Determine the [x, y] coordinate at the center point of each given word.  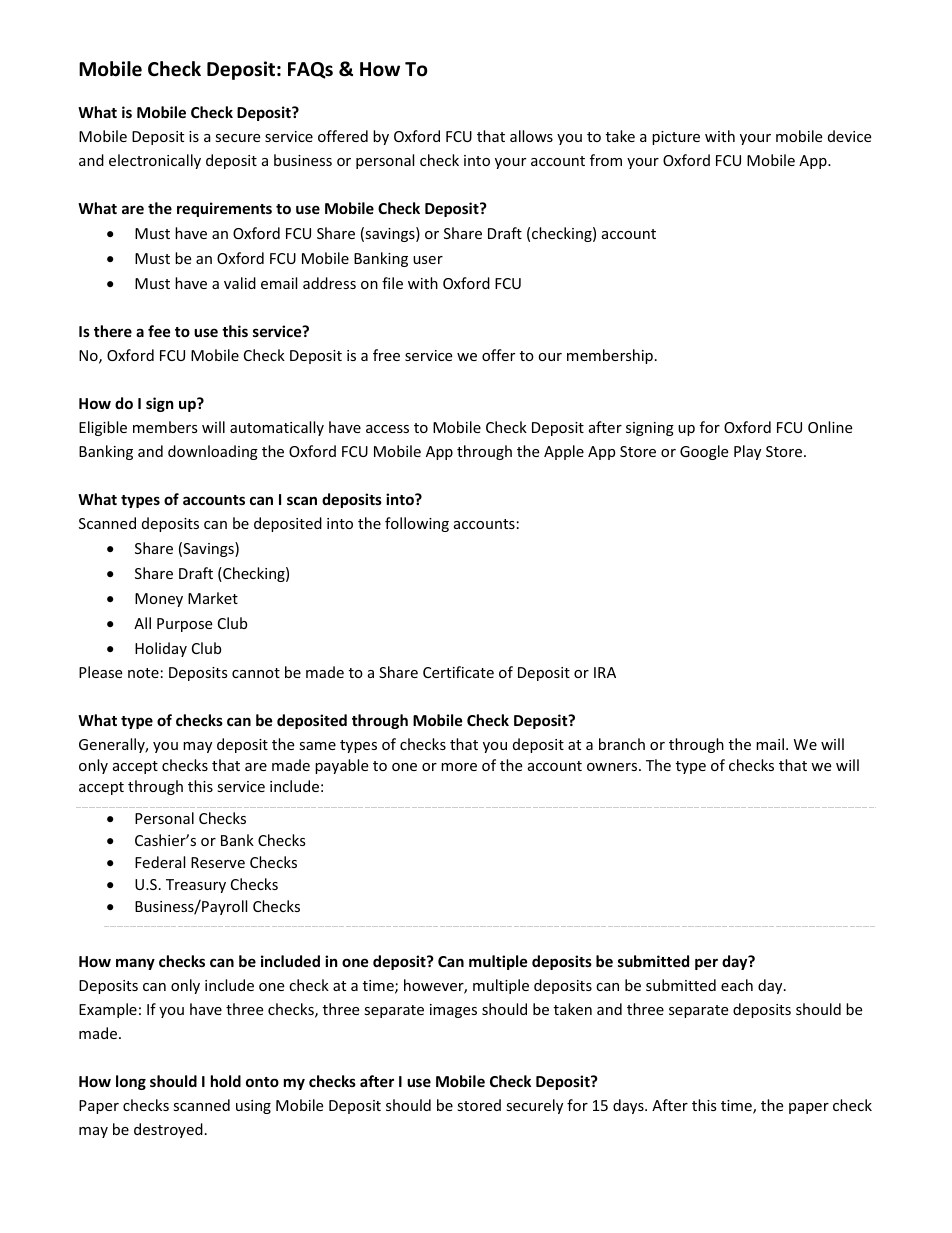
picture [676, 138]
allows [531, 136]
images [453, 1011]
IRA [605, 672]
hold [226, 1081]
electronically [155, 161]
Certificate [458, 672]
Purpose [184, 625]
